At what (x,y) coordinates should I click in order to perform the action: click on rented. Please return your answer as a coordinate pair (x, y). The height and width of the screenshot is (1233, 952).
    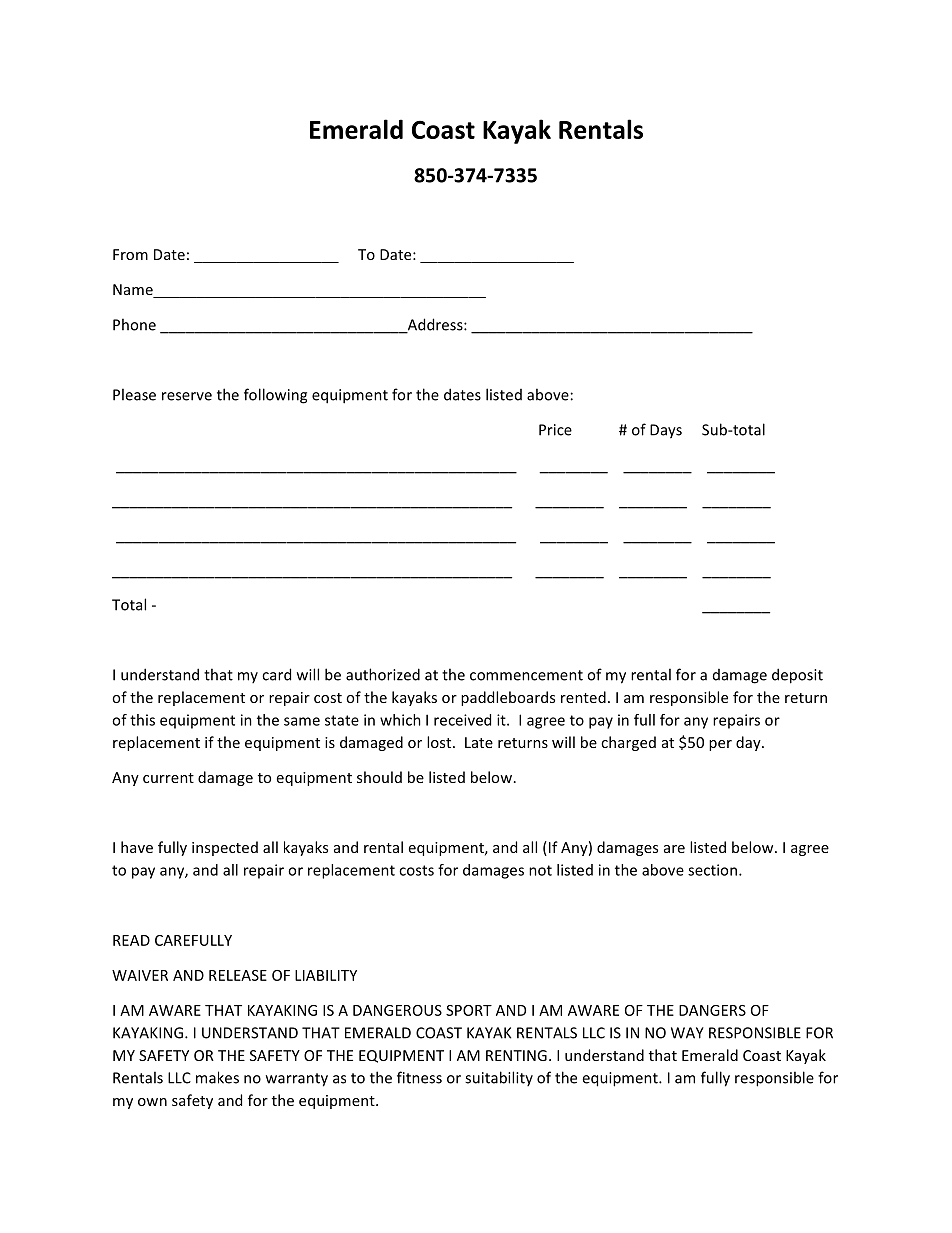
    Looking at the image, I should click on (583, 697).
